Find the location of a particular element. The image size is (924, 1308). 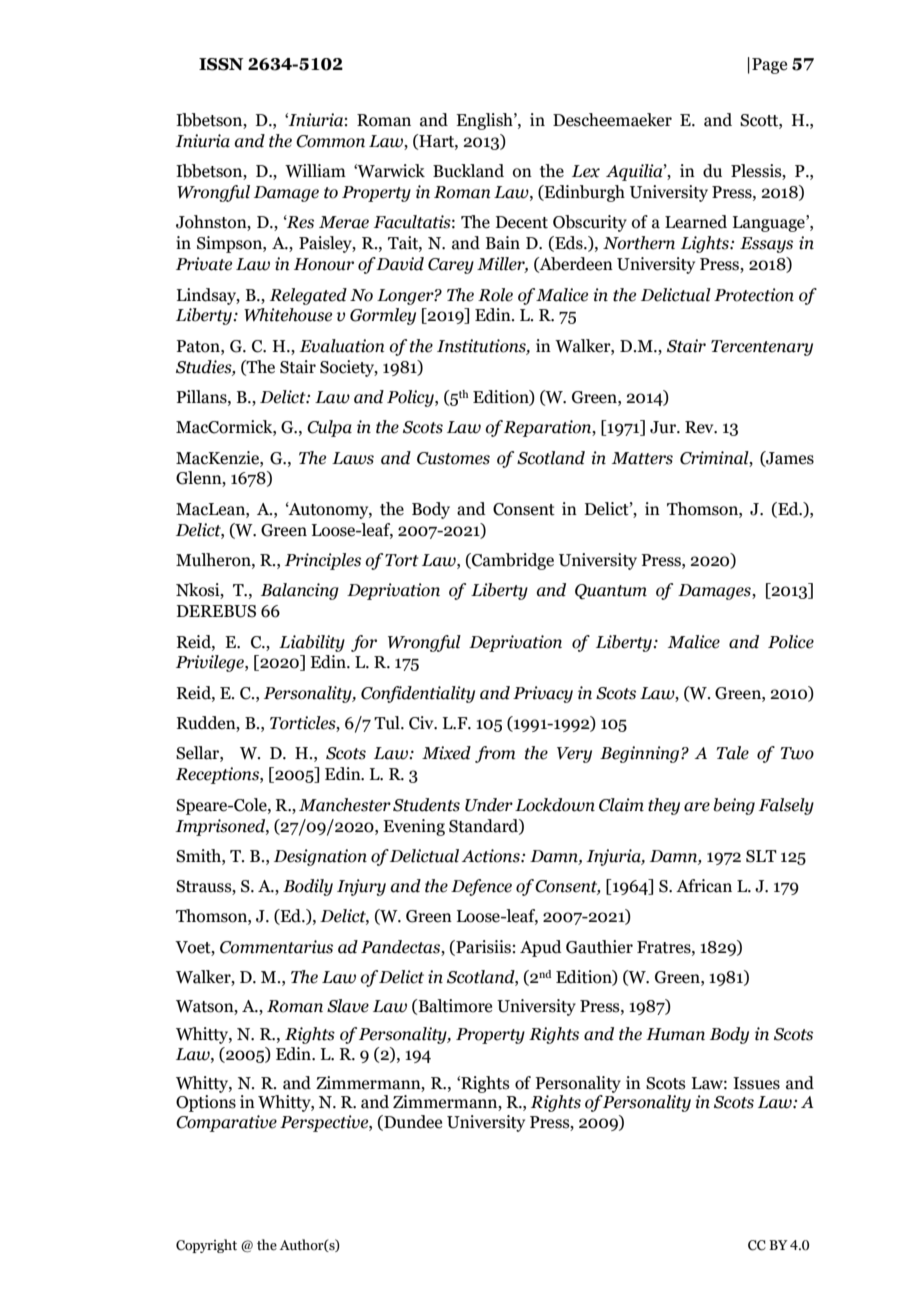

Page is located at coordinates (769, 66).
